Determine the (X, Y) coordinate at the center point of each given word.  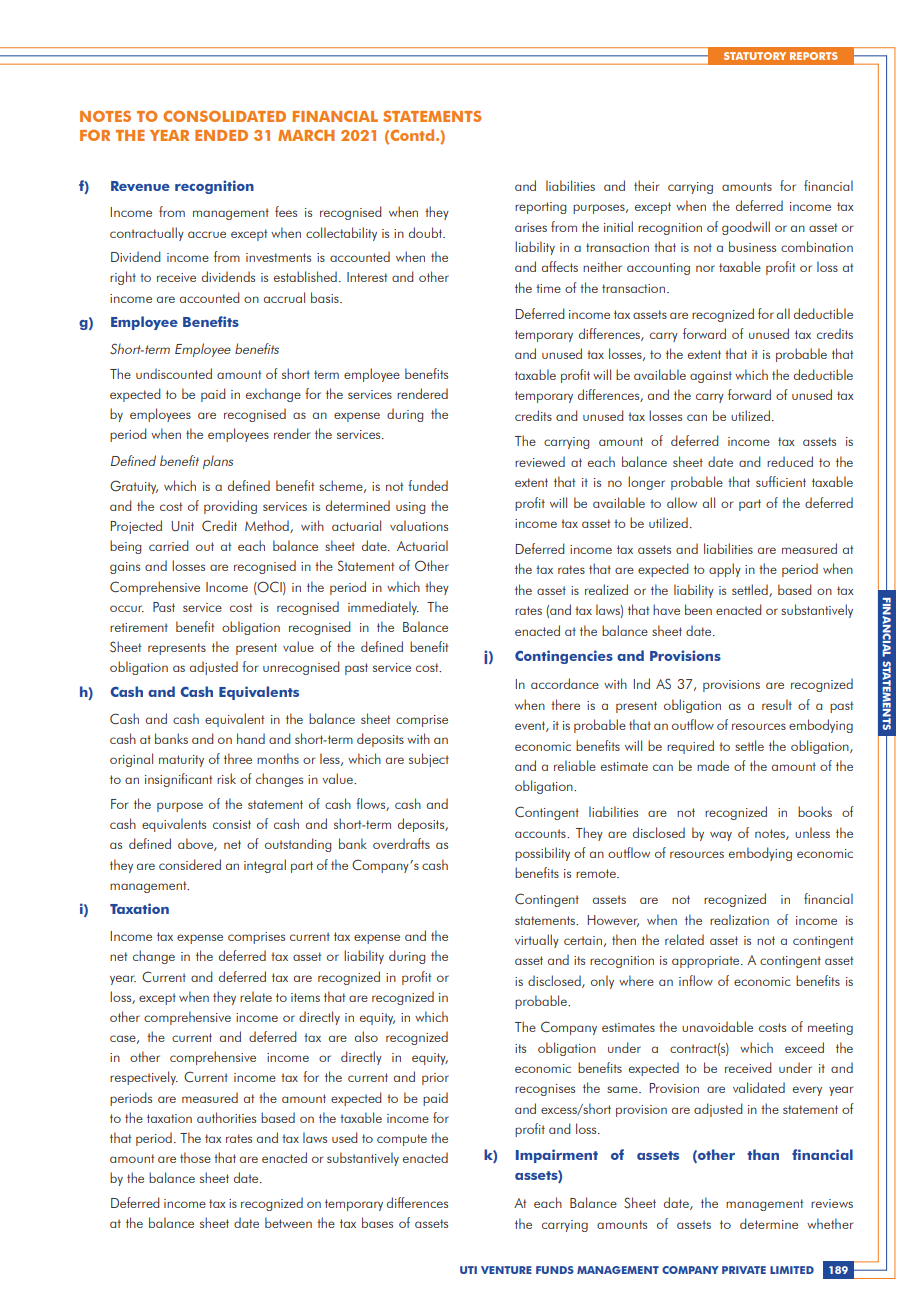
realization (739, 919)
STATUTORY (755, 56)
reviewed (540, 461)
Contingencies (564, 657)
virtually (537, 941)
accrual (284, 297)
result (777, 704)
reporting (540, 208)
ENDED (221, 135)
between (288, 1222)
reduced (790, 461)
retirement (139, 627)
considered (190, 864)
